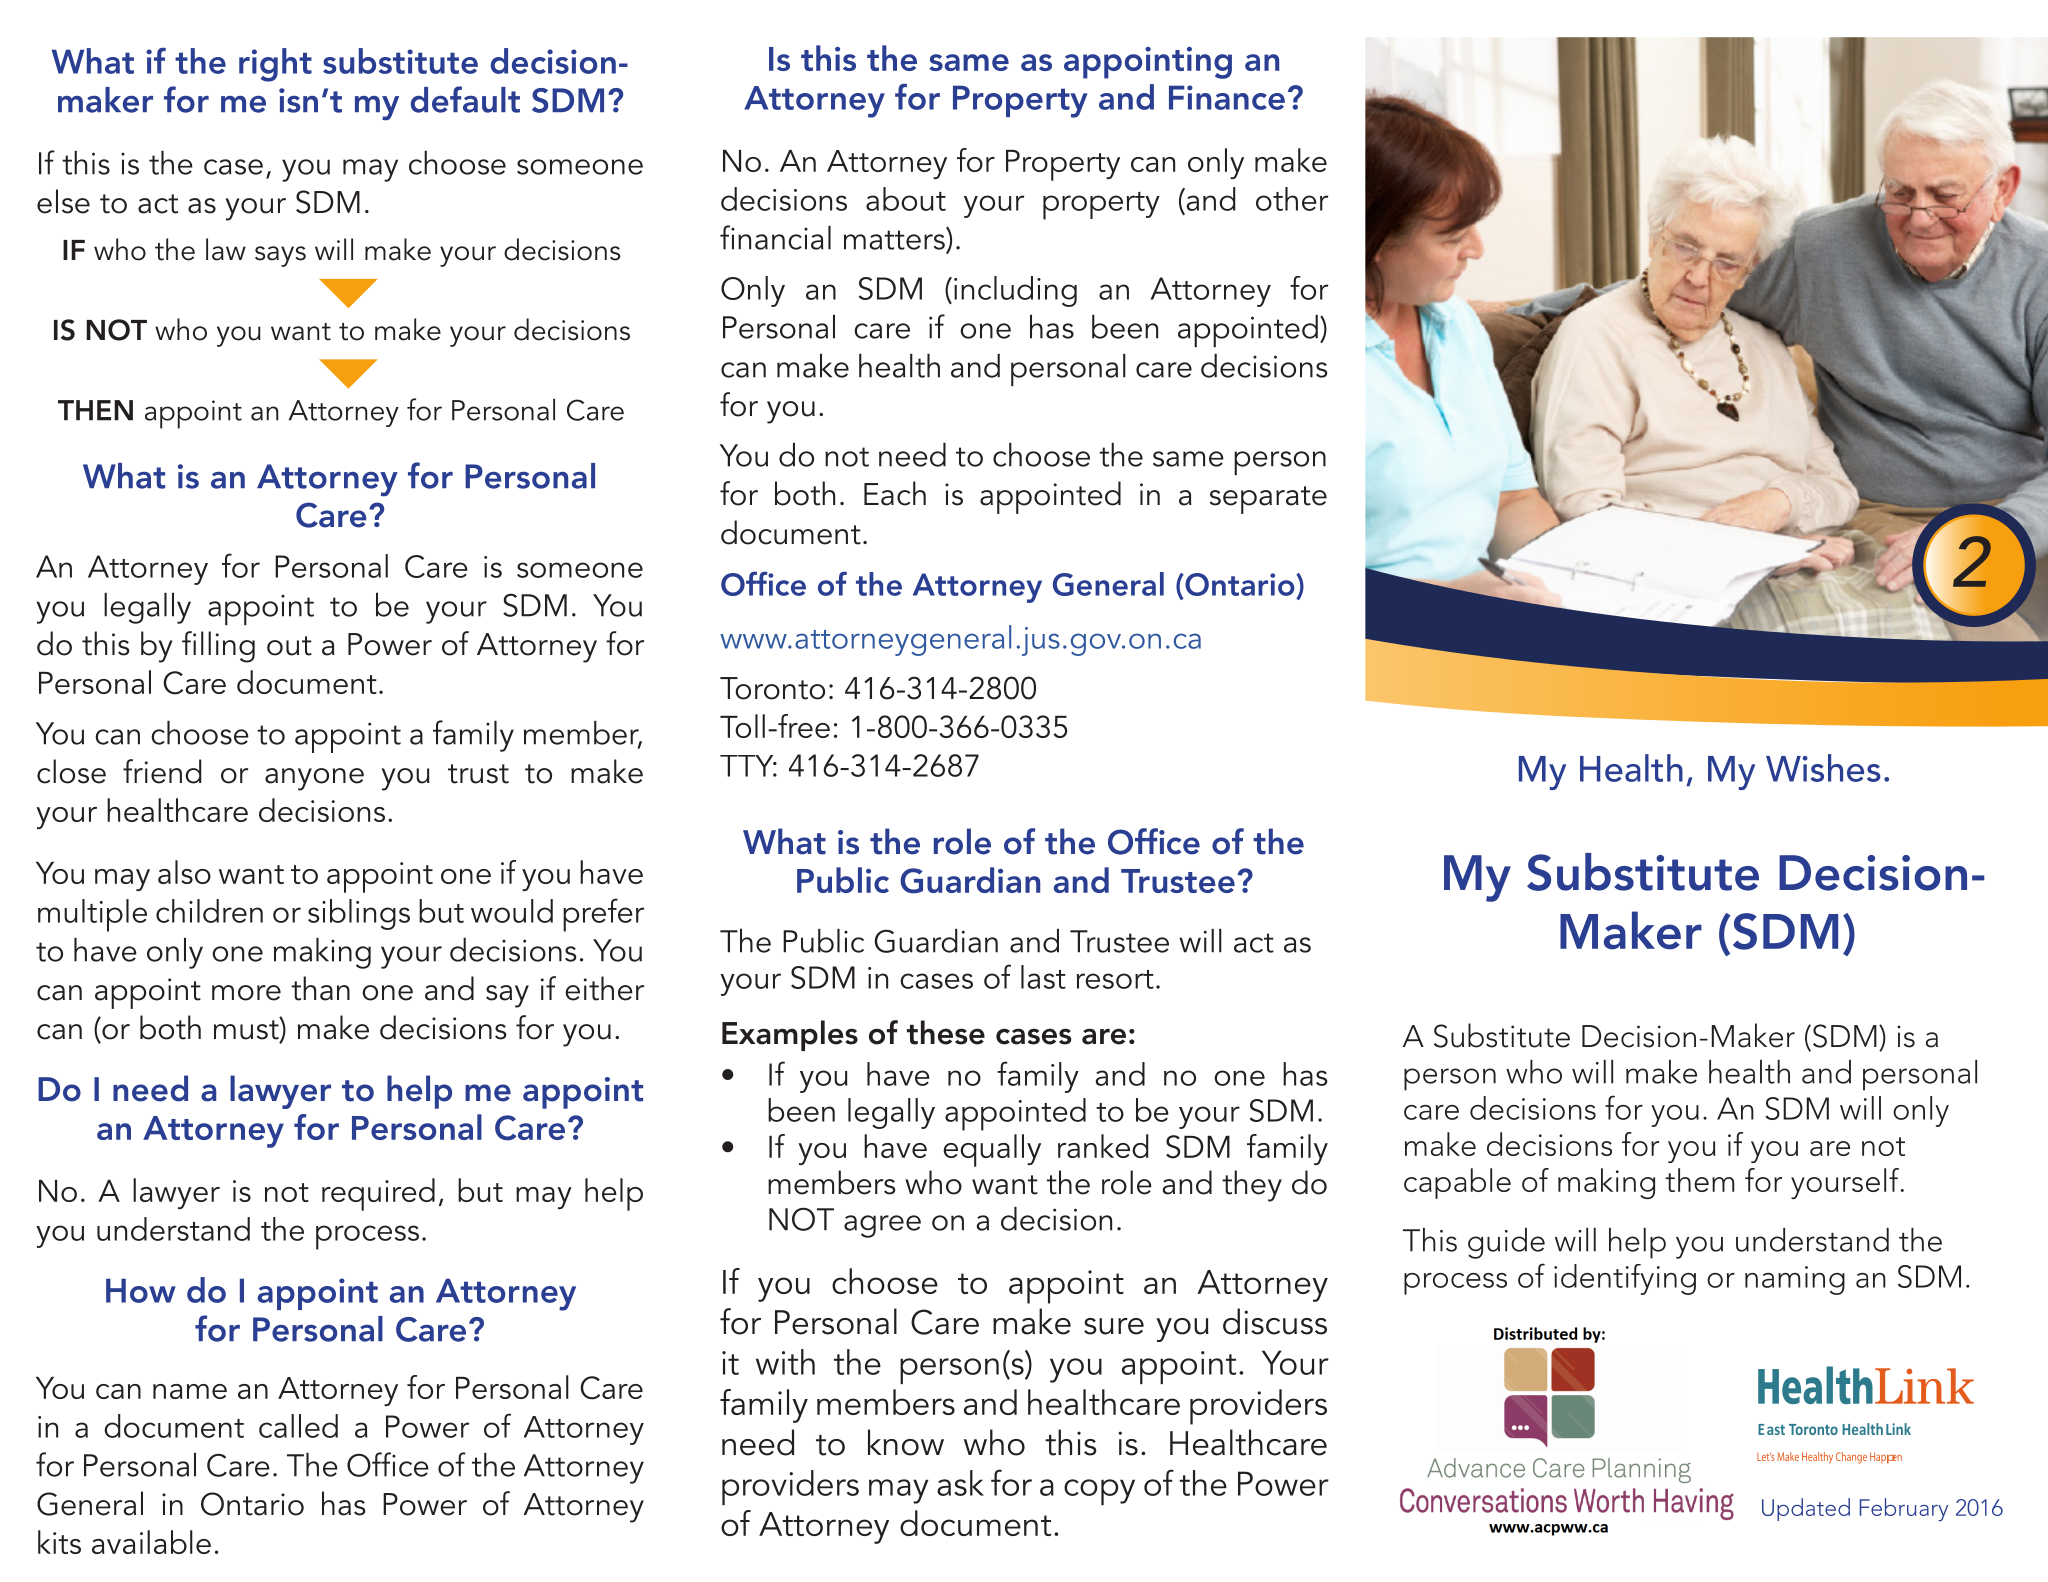 Image resolution: width=2048 pixels, height=1582 pixels. I want to click on filling, so click(218, 647).
